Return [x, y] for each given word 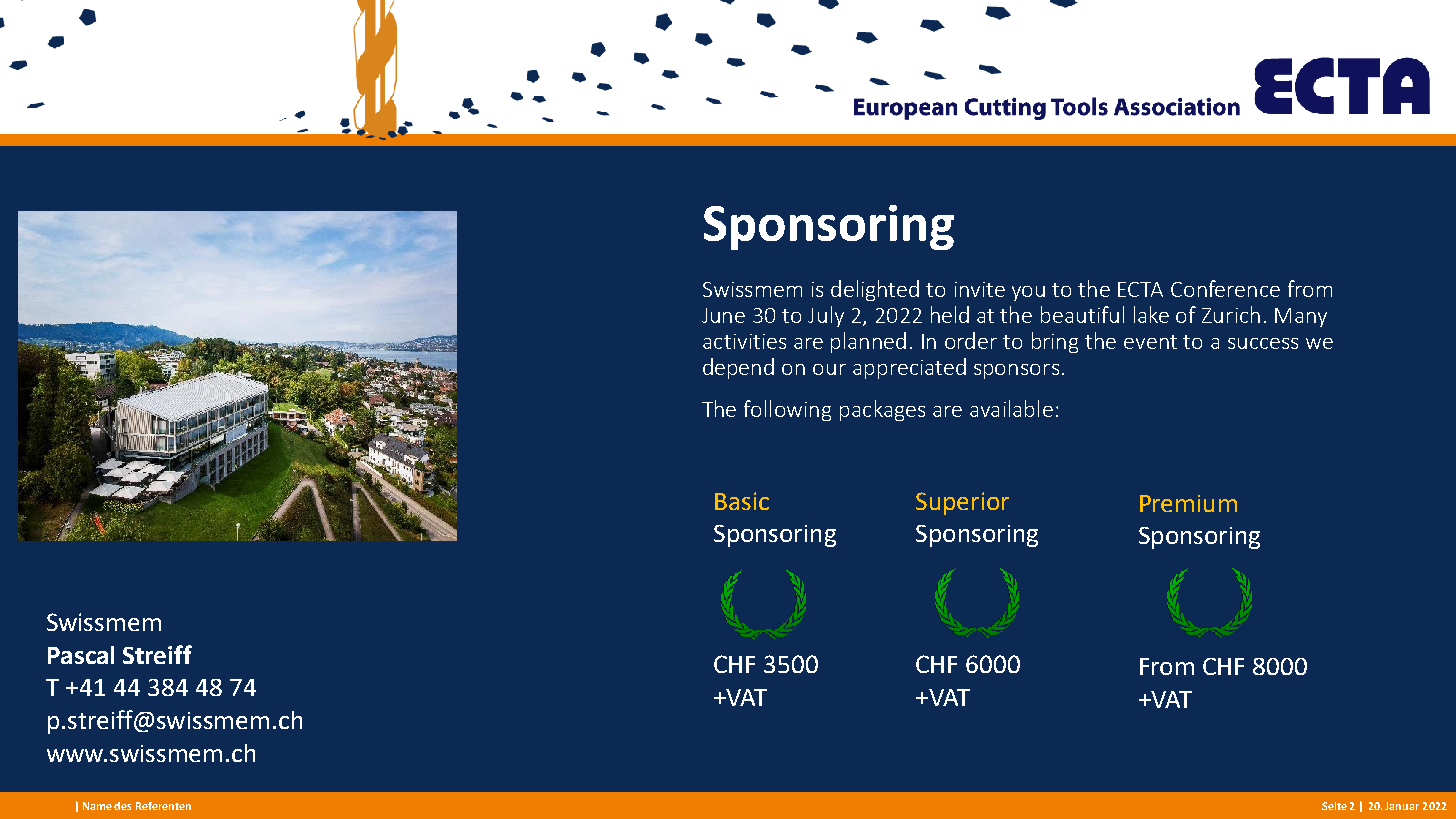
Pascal [81, 655]
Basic [742, 501]
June [723, 315]
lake [1151, 314]
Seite [1334, 806]
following [787, 410]
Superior [962, 503]
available [1011, 408]
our [829, 369]
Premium [1188, 503]
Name [97, 806]
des [122, 806]
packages [882, 410]
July [826, 316]
